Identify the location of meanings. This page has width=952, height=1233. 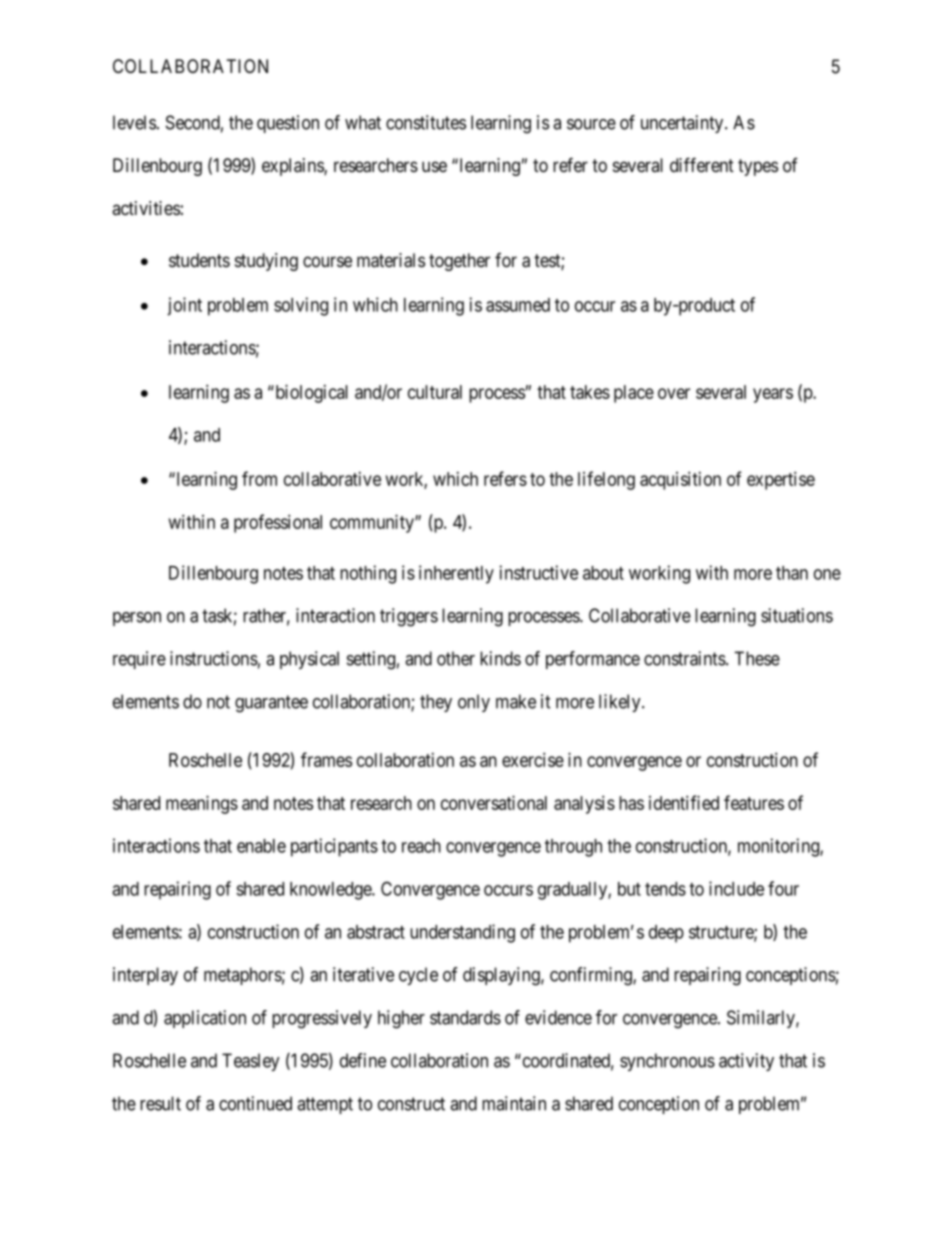
(202, 804).
